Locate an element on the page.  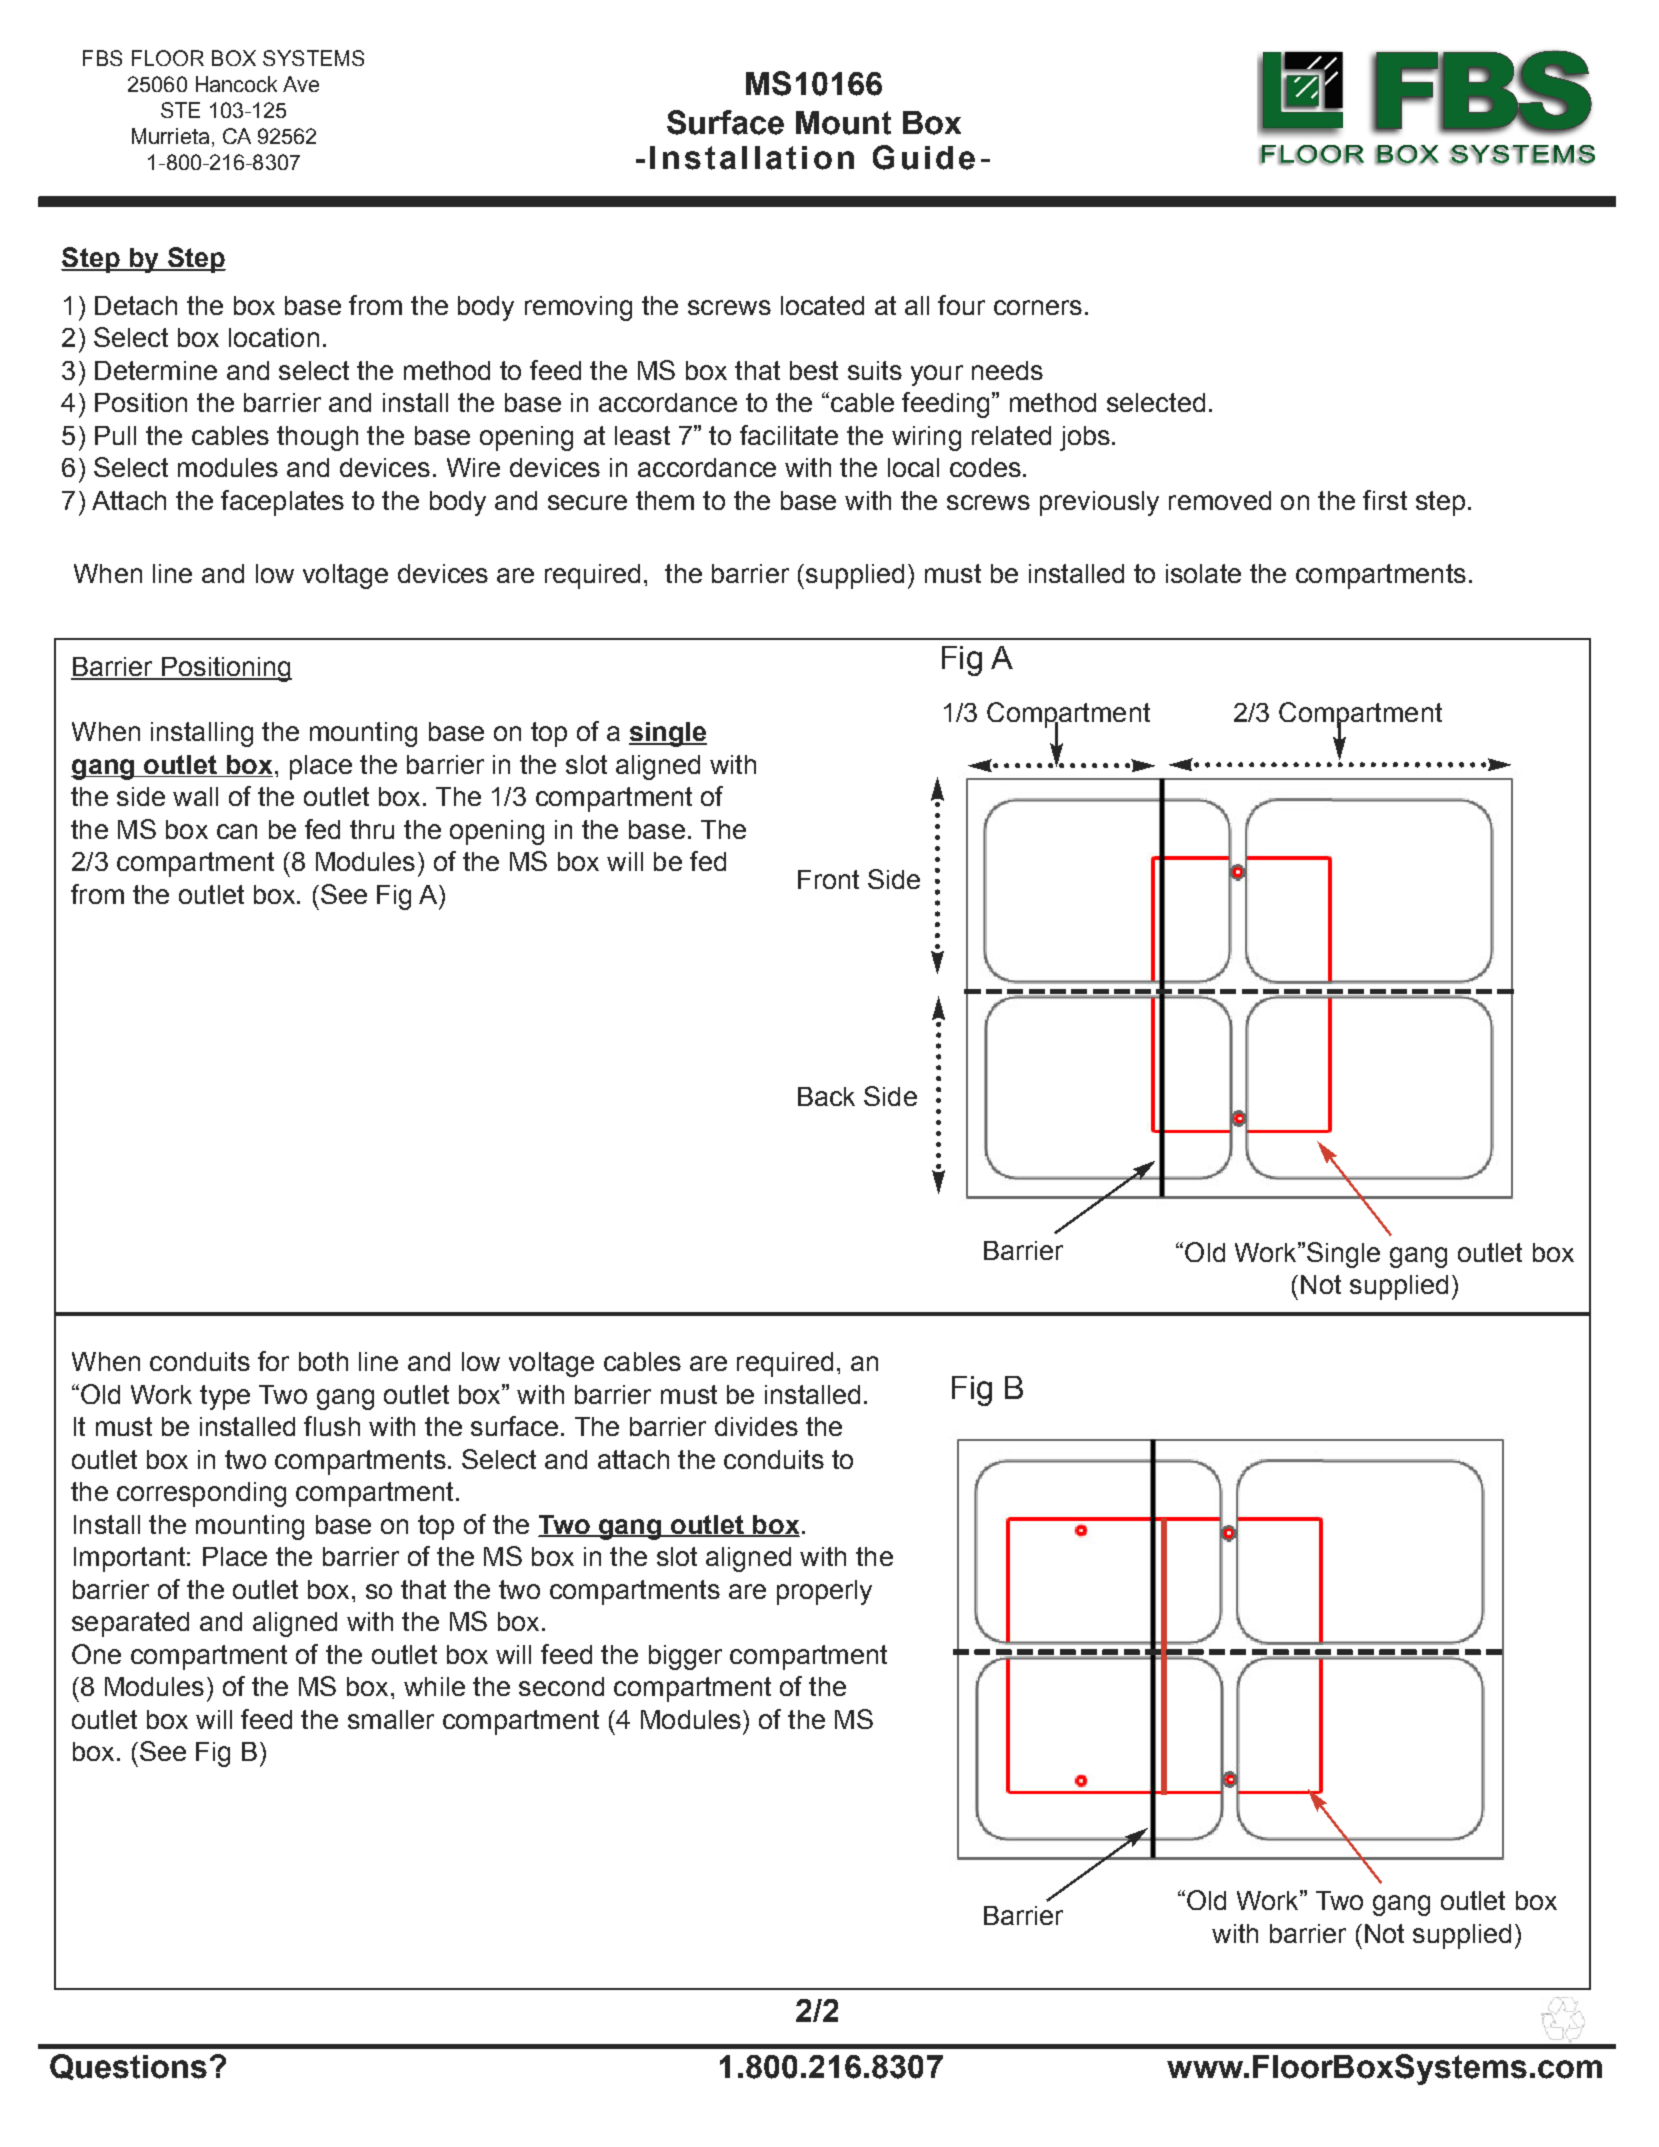
them is located at coordinates (665, 500).
